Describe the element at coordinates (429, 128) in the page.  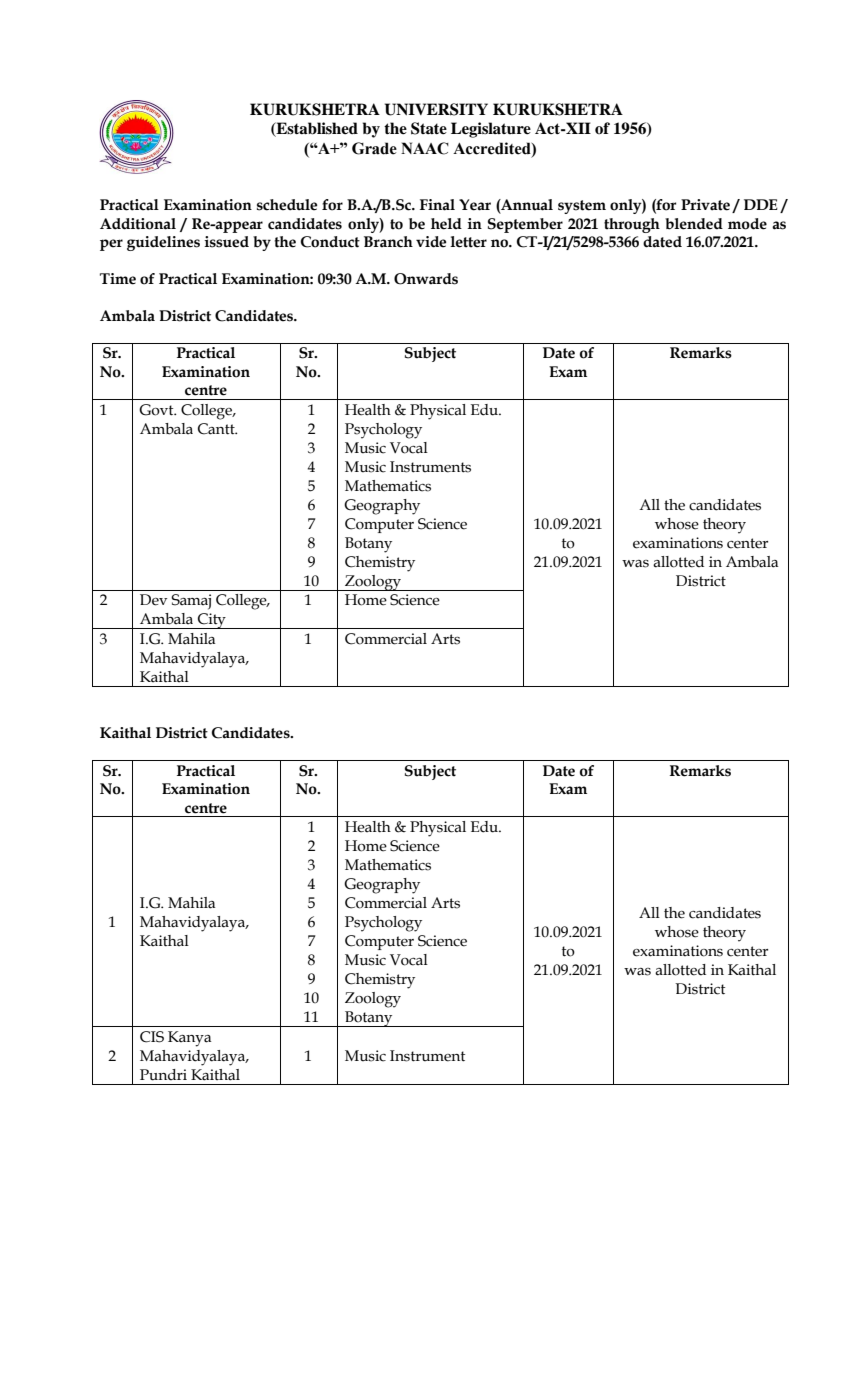
I see `State` at that location.
